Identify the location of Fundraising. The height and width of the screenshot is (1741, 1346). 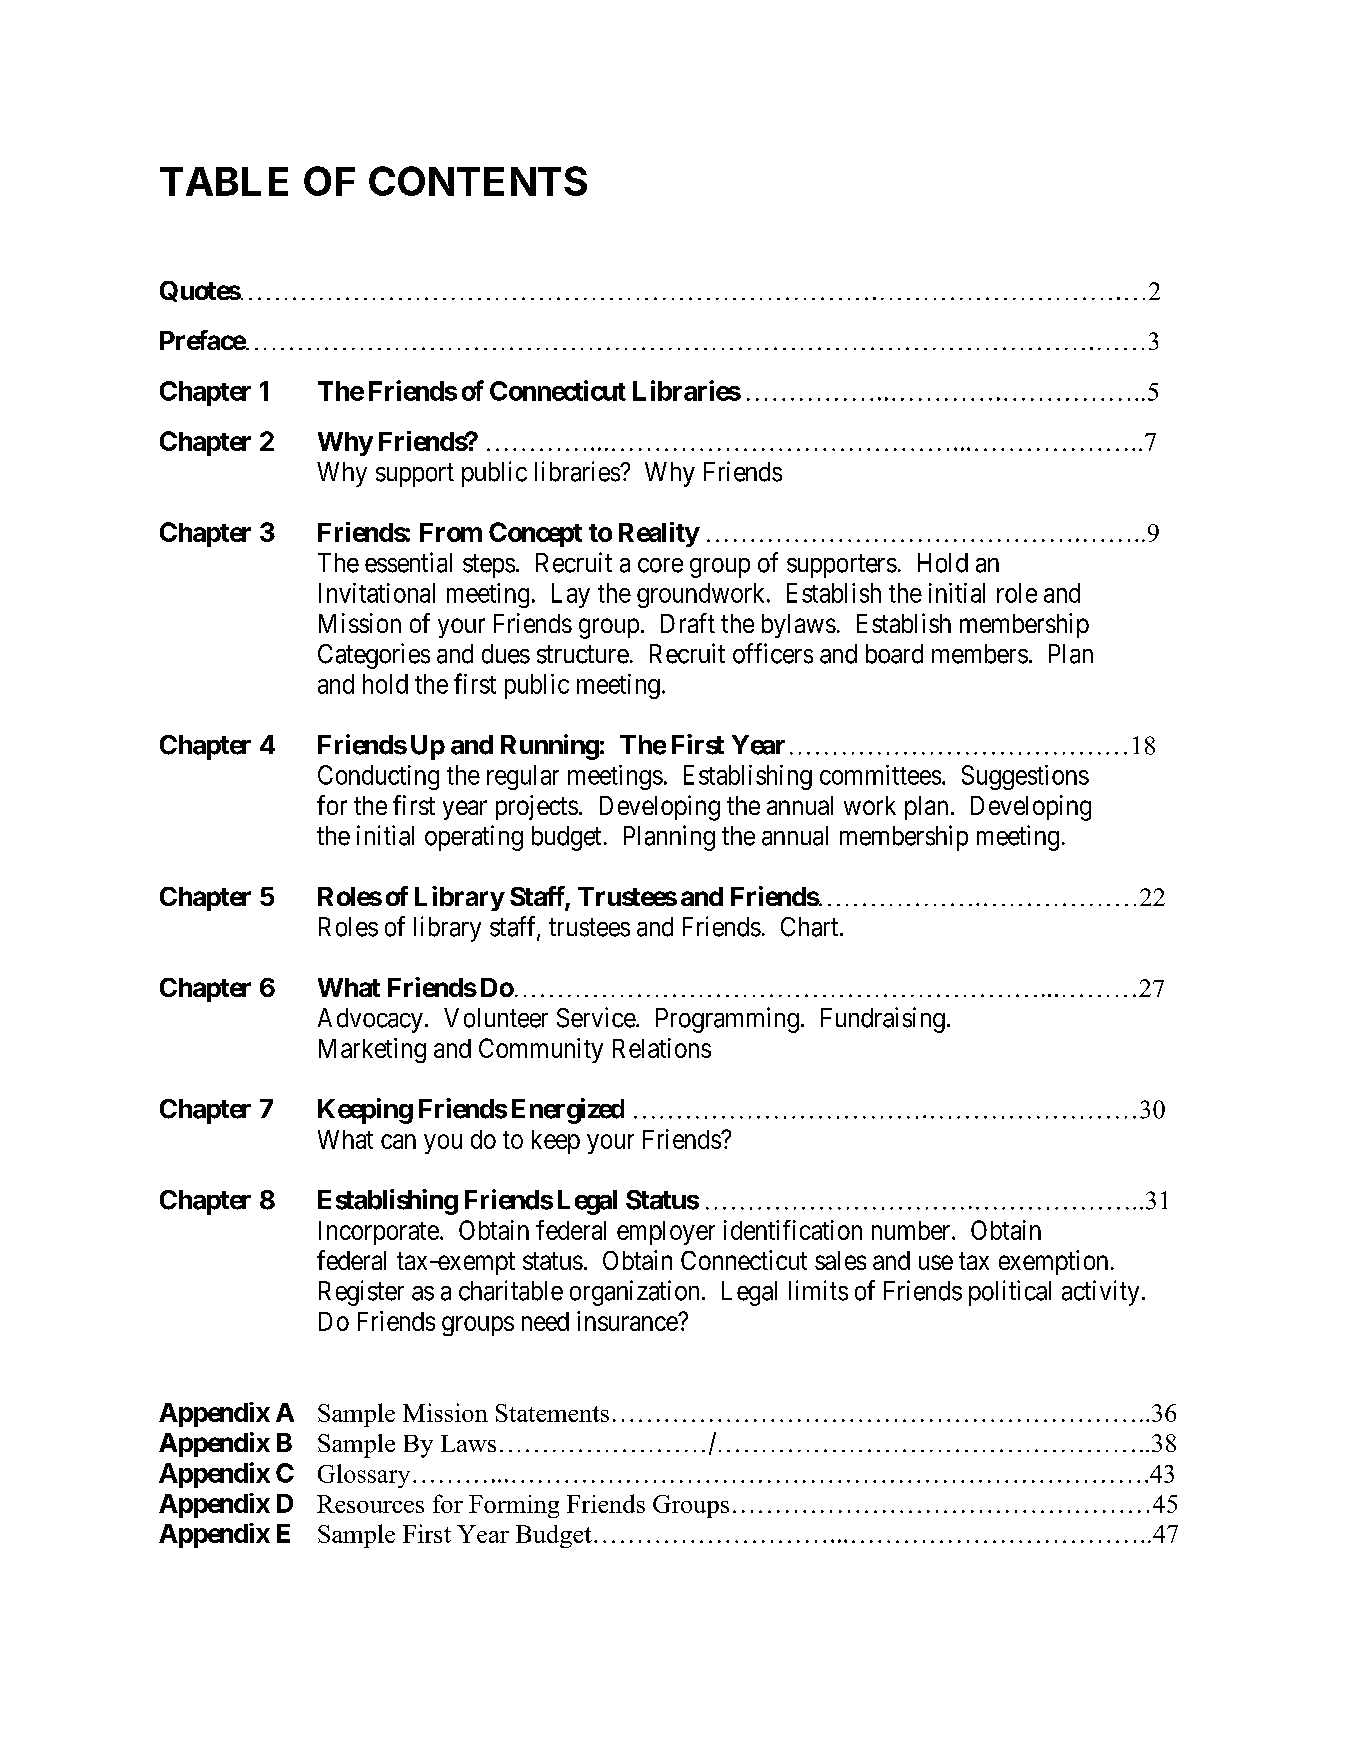
(883, 1020).
